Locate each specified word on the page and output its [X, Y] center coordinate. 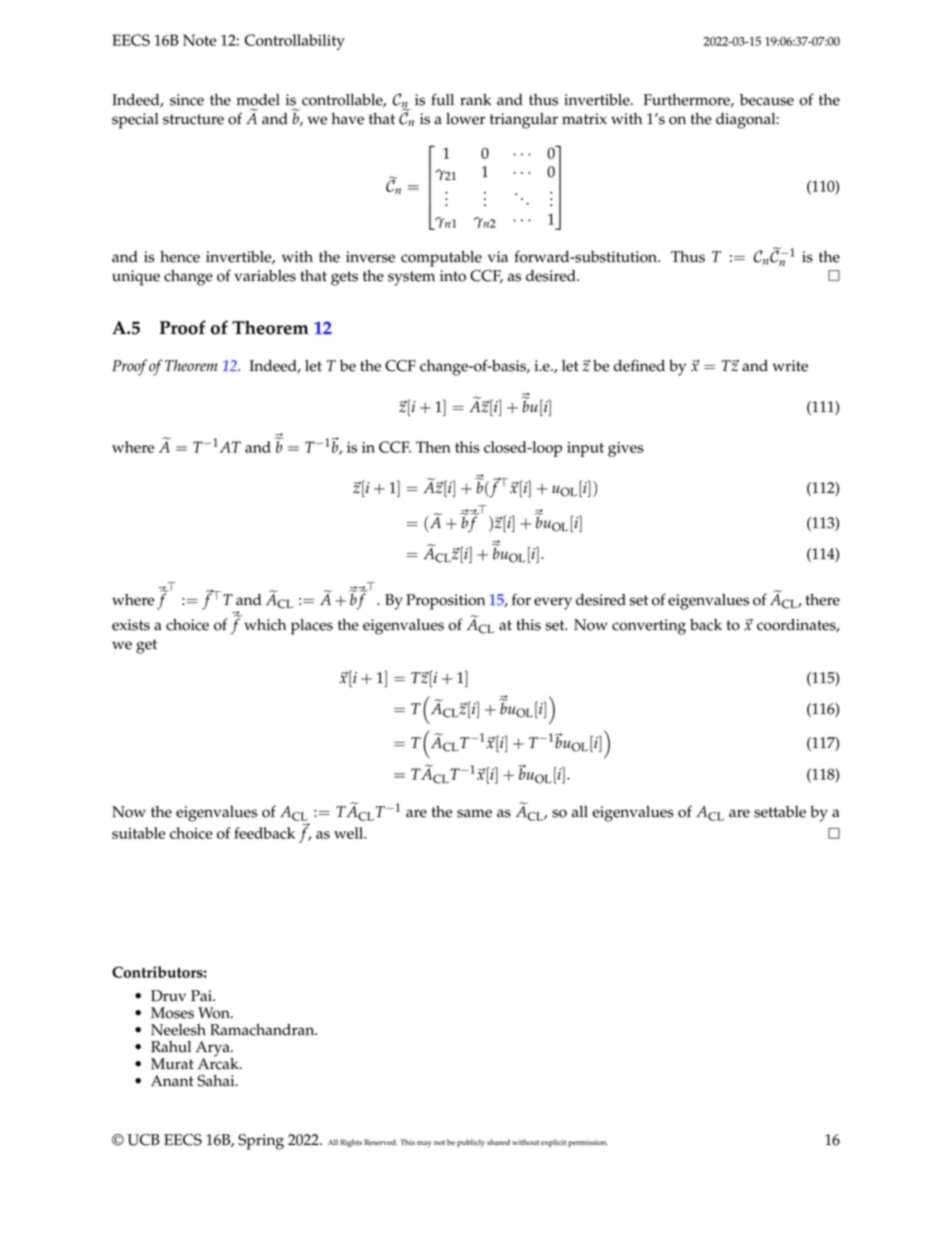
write [790, 366]
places [312, 627]
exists [131, 625]
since [187, 100]
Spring [261, 1142]
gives [626, 449]
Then [433, 447]
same [474, 813]
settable [780, 812]
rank [475, 100]
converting [649, 627]
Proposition [445, 602]
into [453, 276]
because [767, 100]
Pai [202, 996]
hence [180, 257]
